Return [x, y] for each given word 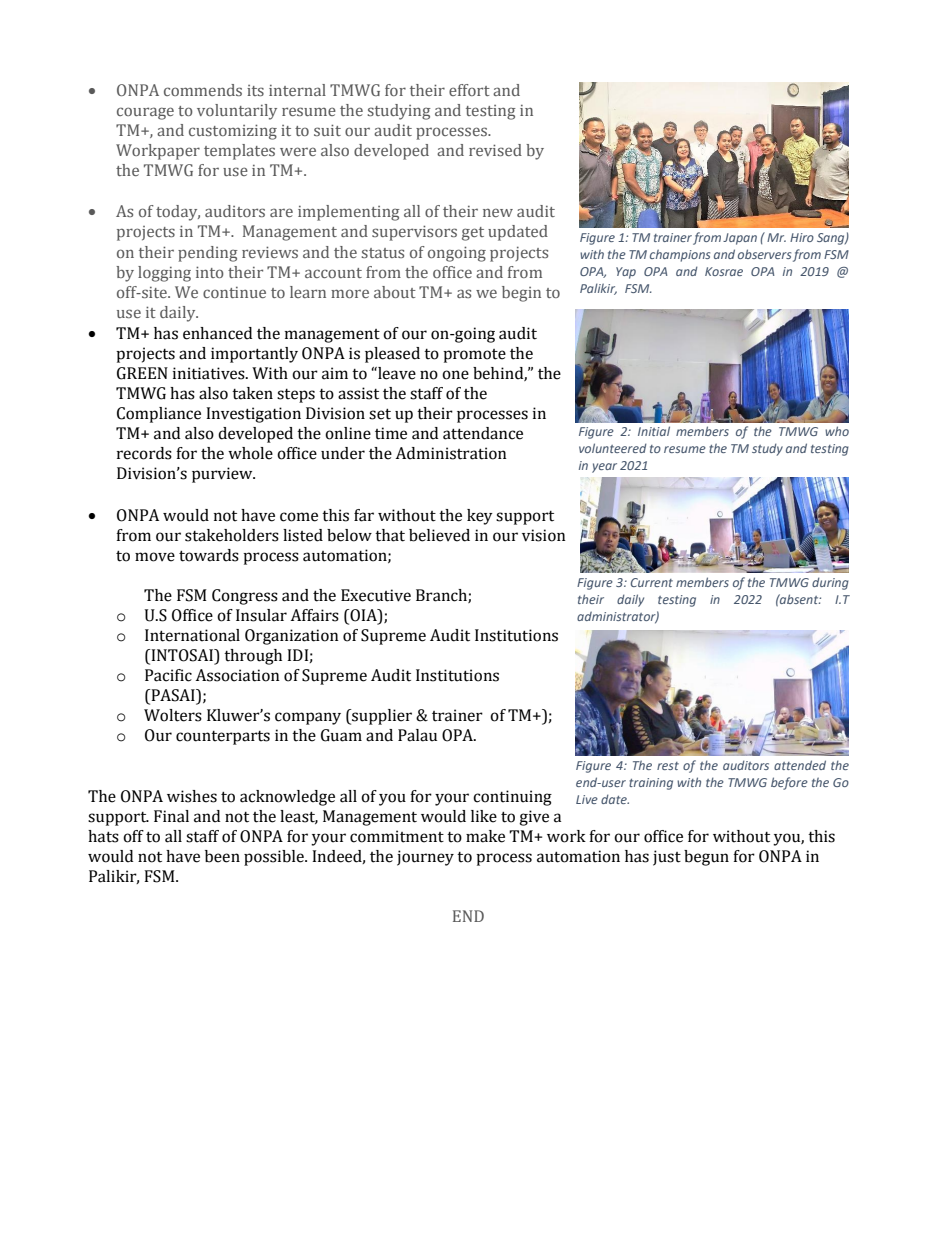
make [485, 836]
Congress [245, 597]
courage [145, 113]
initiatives [210, 373]
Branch [442, 596]
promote [474, 356]
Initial [654, 431]
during [830, 583]
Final [171, 816]
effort [469, 90]
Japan [740, 239]
